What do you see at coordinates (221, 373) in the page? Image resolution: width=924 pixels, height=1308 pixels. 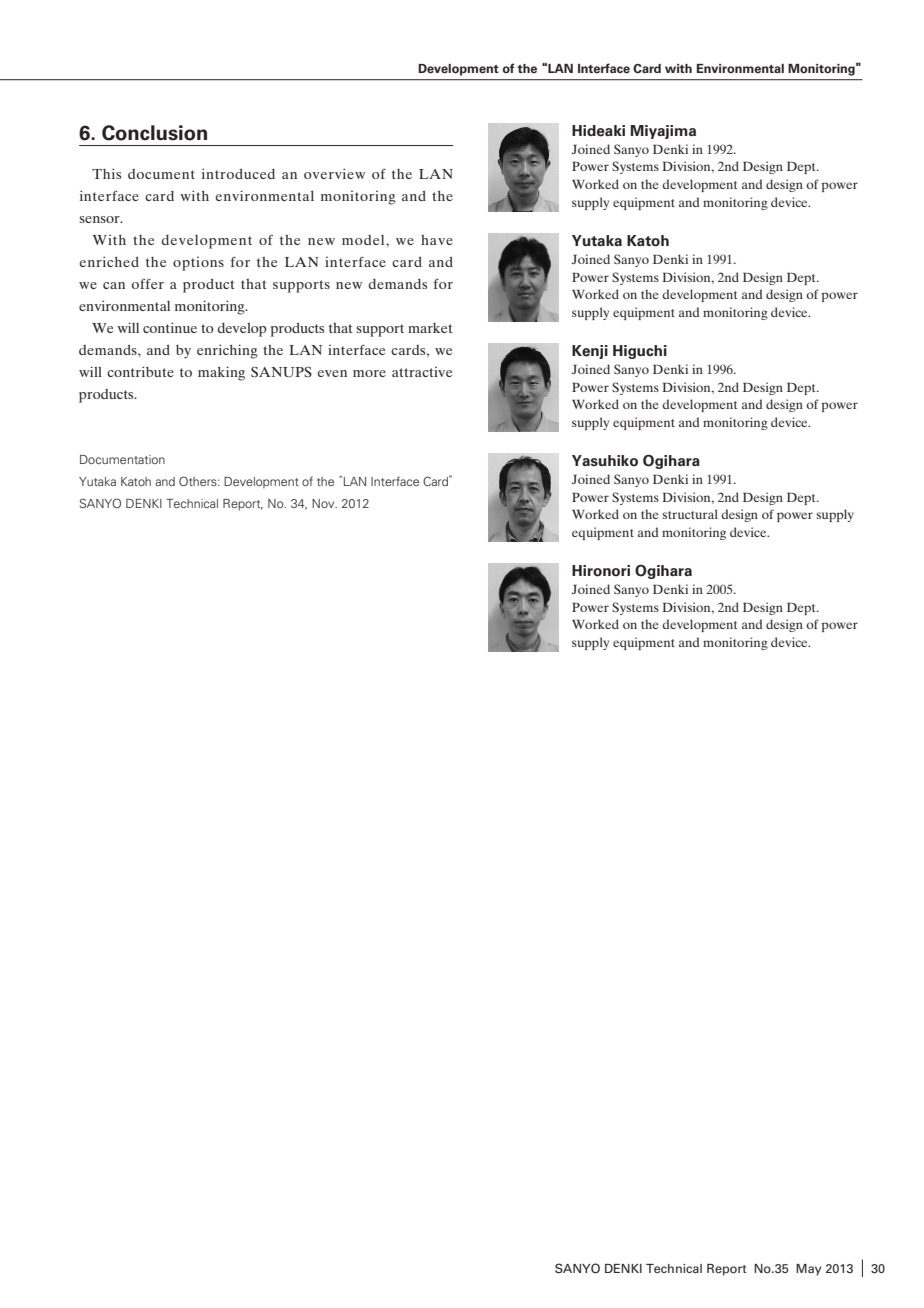 I see `making` at bounding box center [221, 373].
